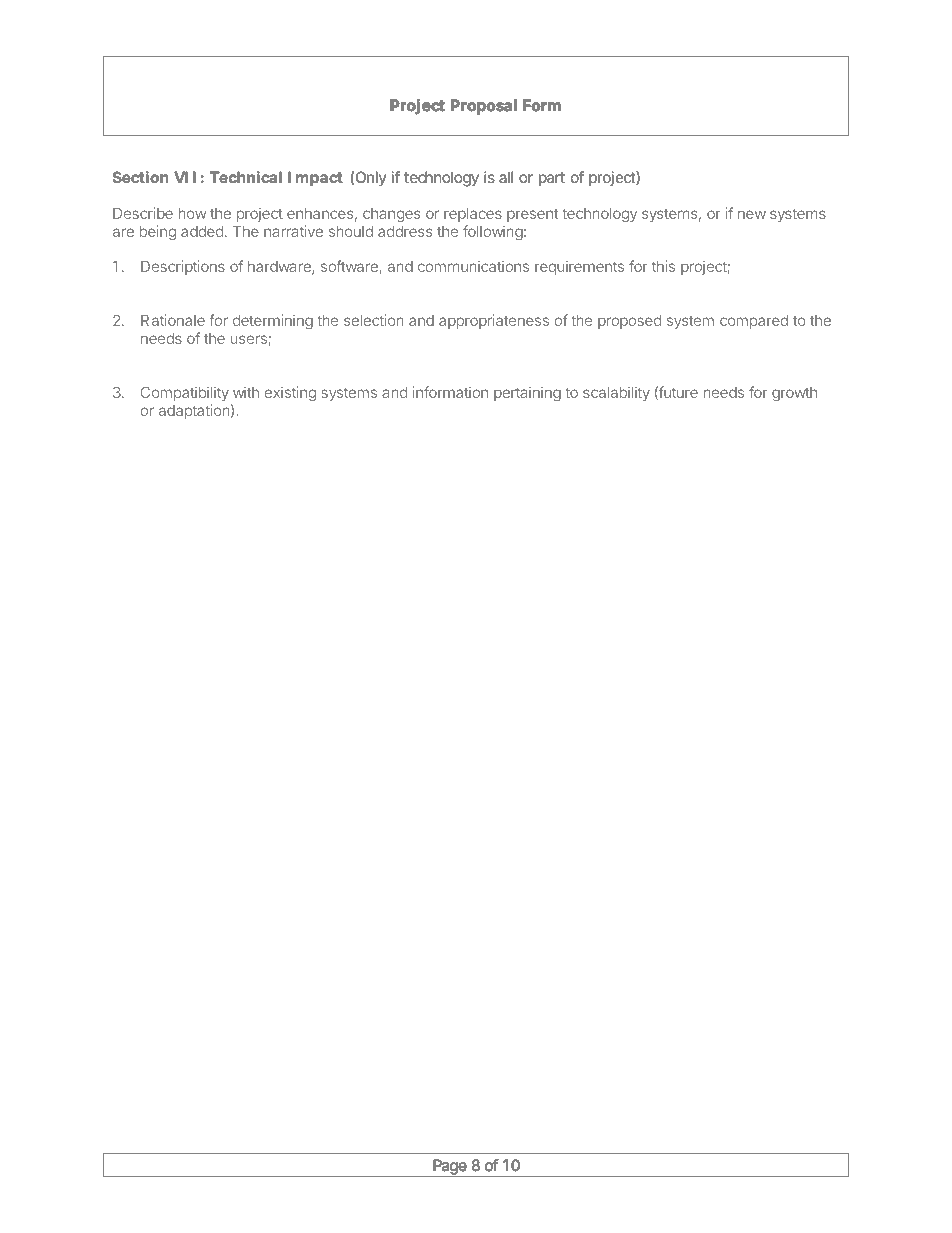 The image size is (952, 1233). Describe the element at coordinates (752, 214) in the image. I see `new` at that location.
